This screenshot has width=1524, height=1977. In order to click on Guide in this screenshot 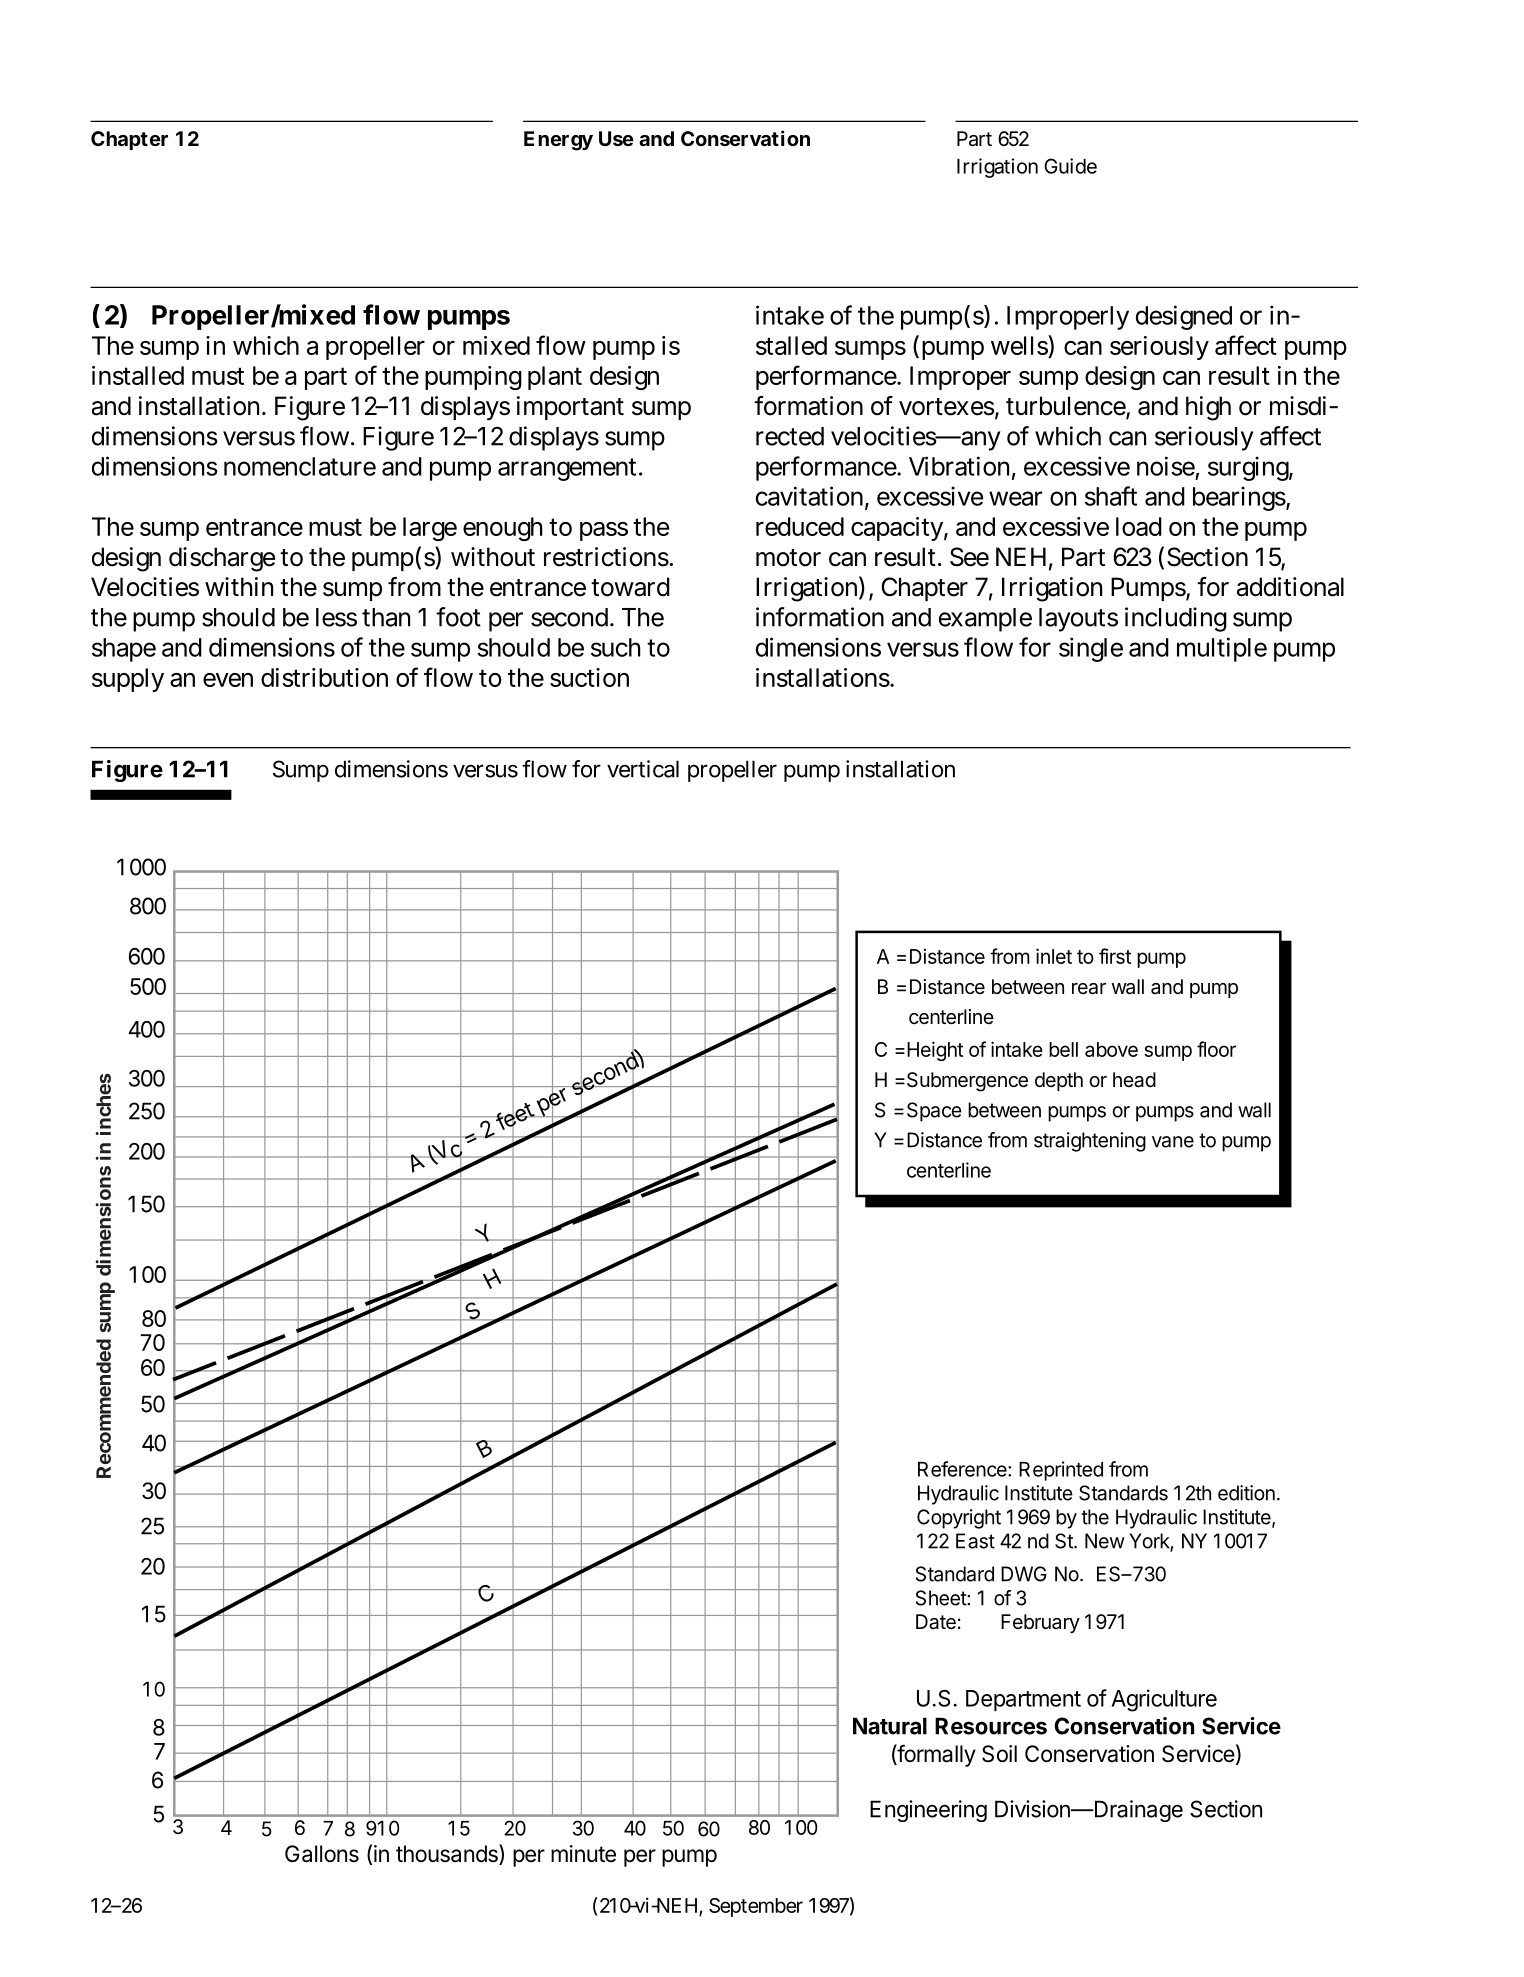, I will do `click(1070, 166)`.
